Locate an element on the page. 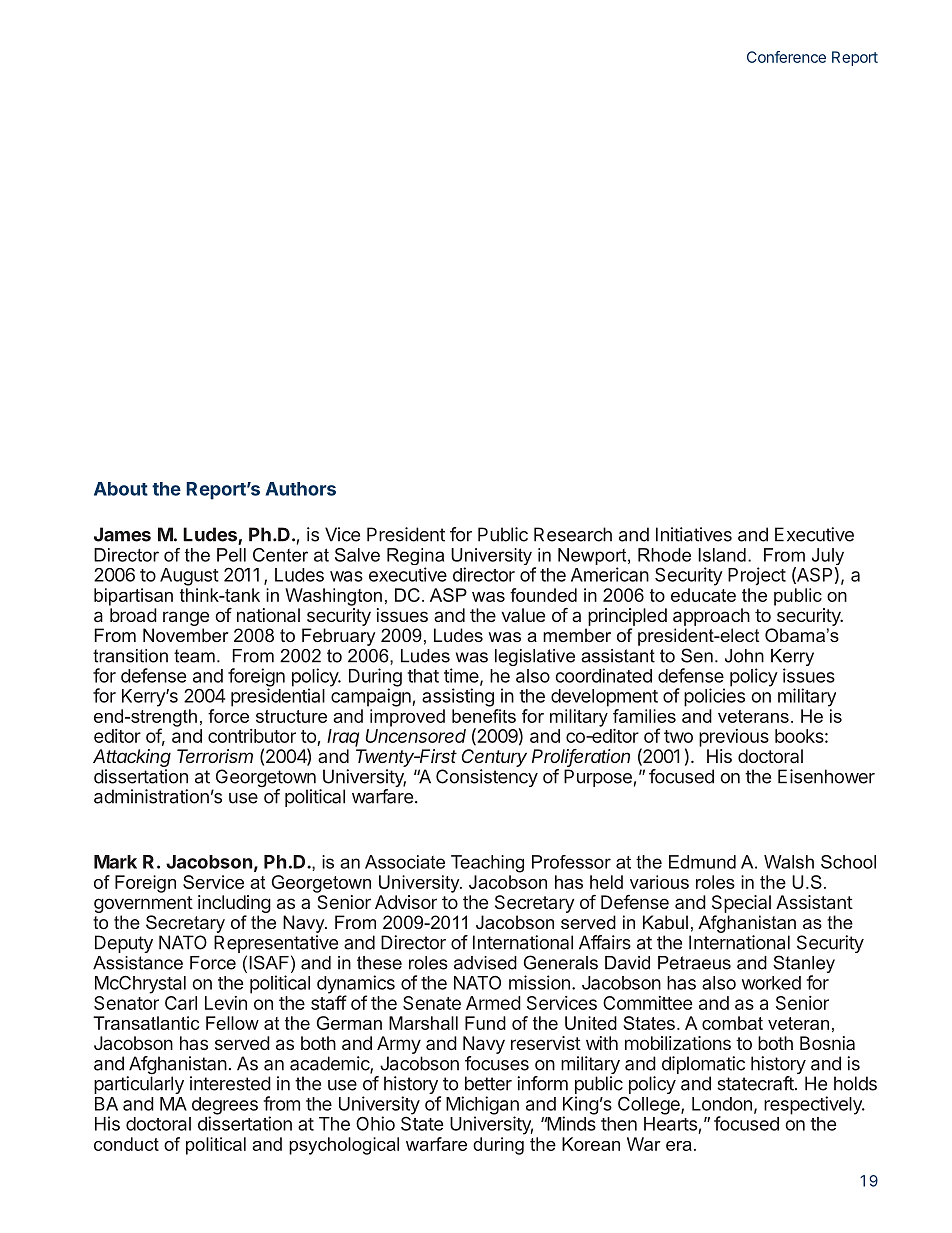 The height and width of the document is (1233, 952). range is located at coordinates (186, 618).
